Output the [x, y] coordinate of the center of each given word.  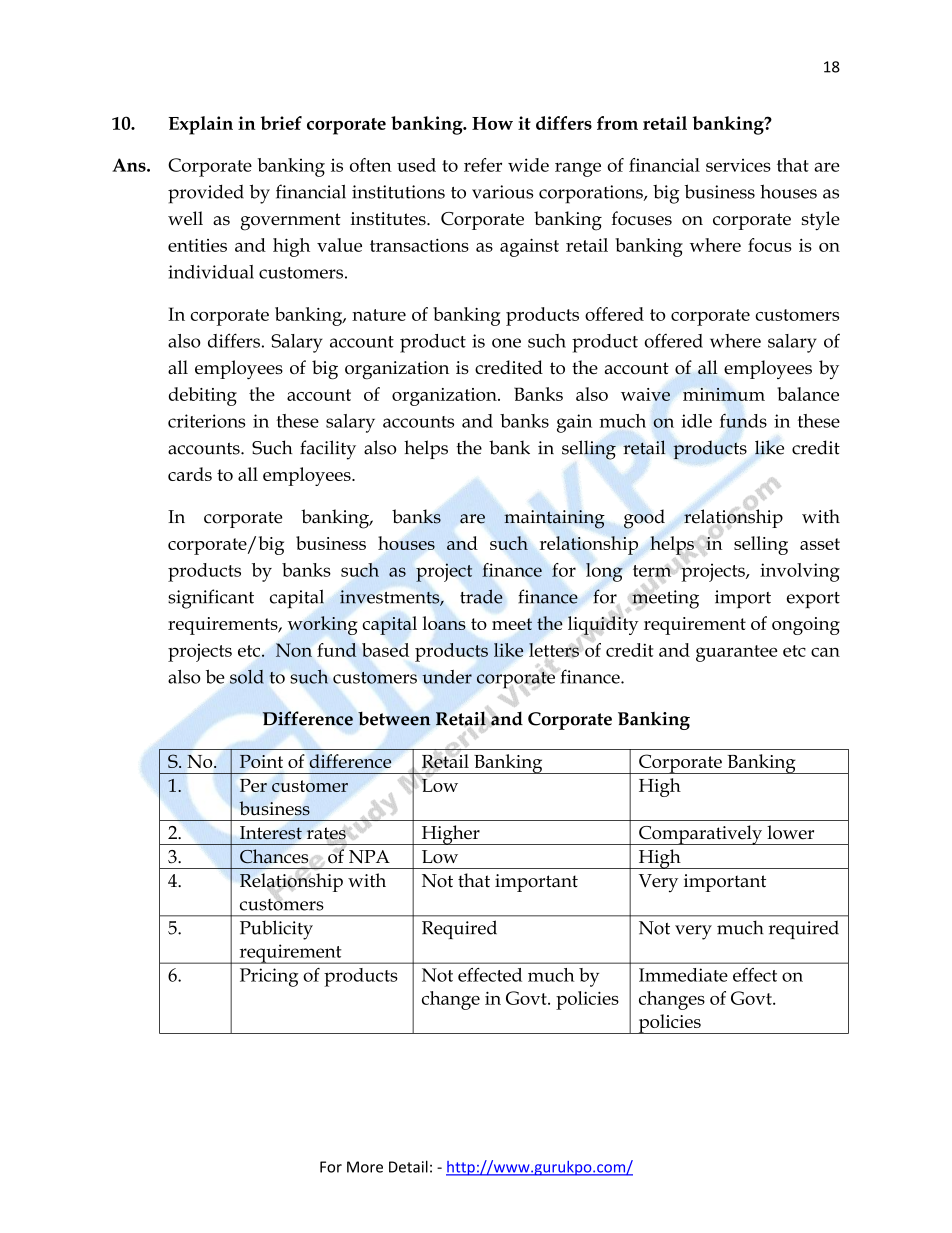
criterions [206, 421]
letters [555, 650]
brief [281, 123]
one [506, 343]
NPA [369, 856]
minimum [724, 394]
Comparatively [701, 835]
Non [294, 650]
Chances [274, 856]
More [365, 1167]
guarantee [737, 653]
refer [483, 165]
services [738, 165]
